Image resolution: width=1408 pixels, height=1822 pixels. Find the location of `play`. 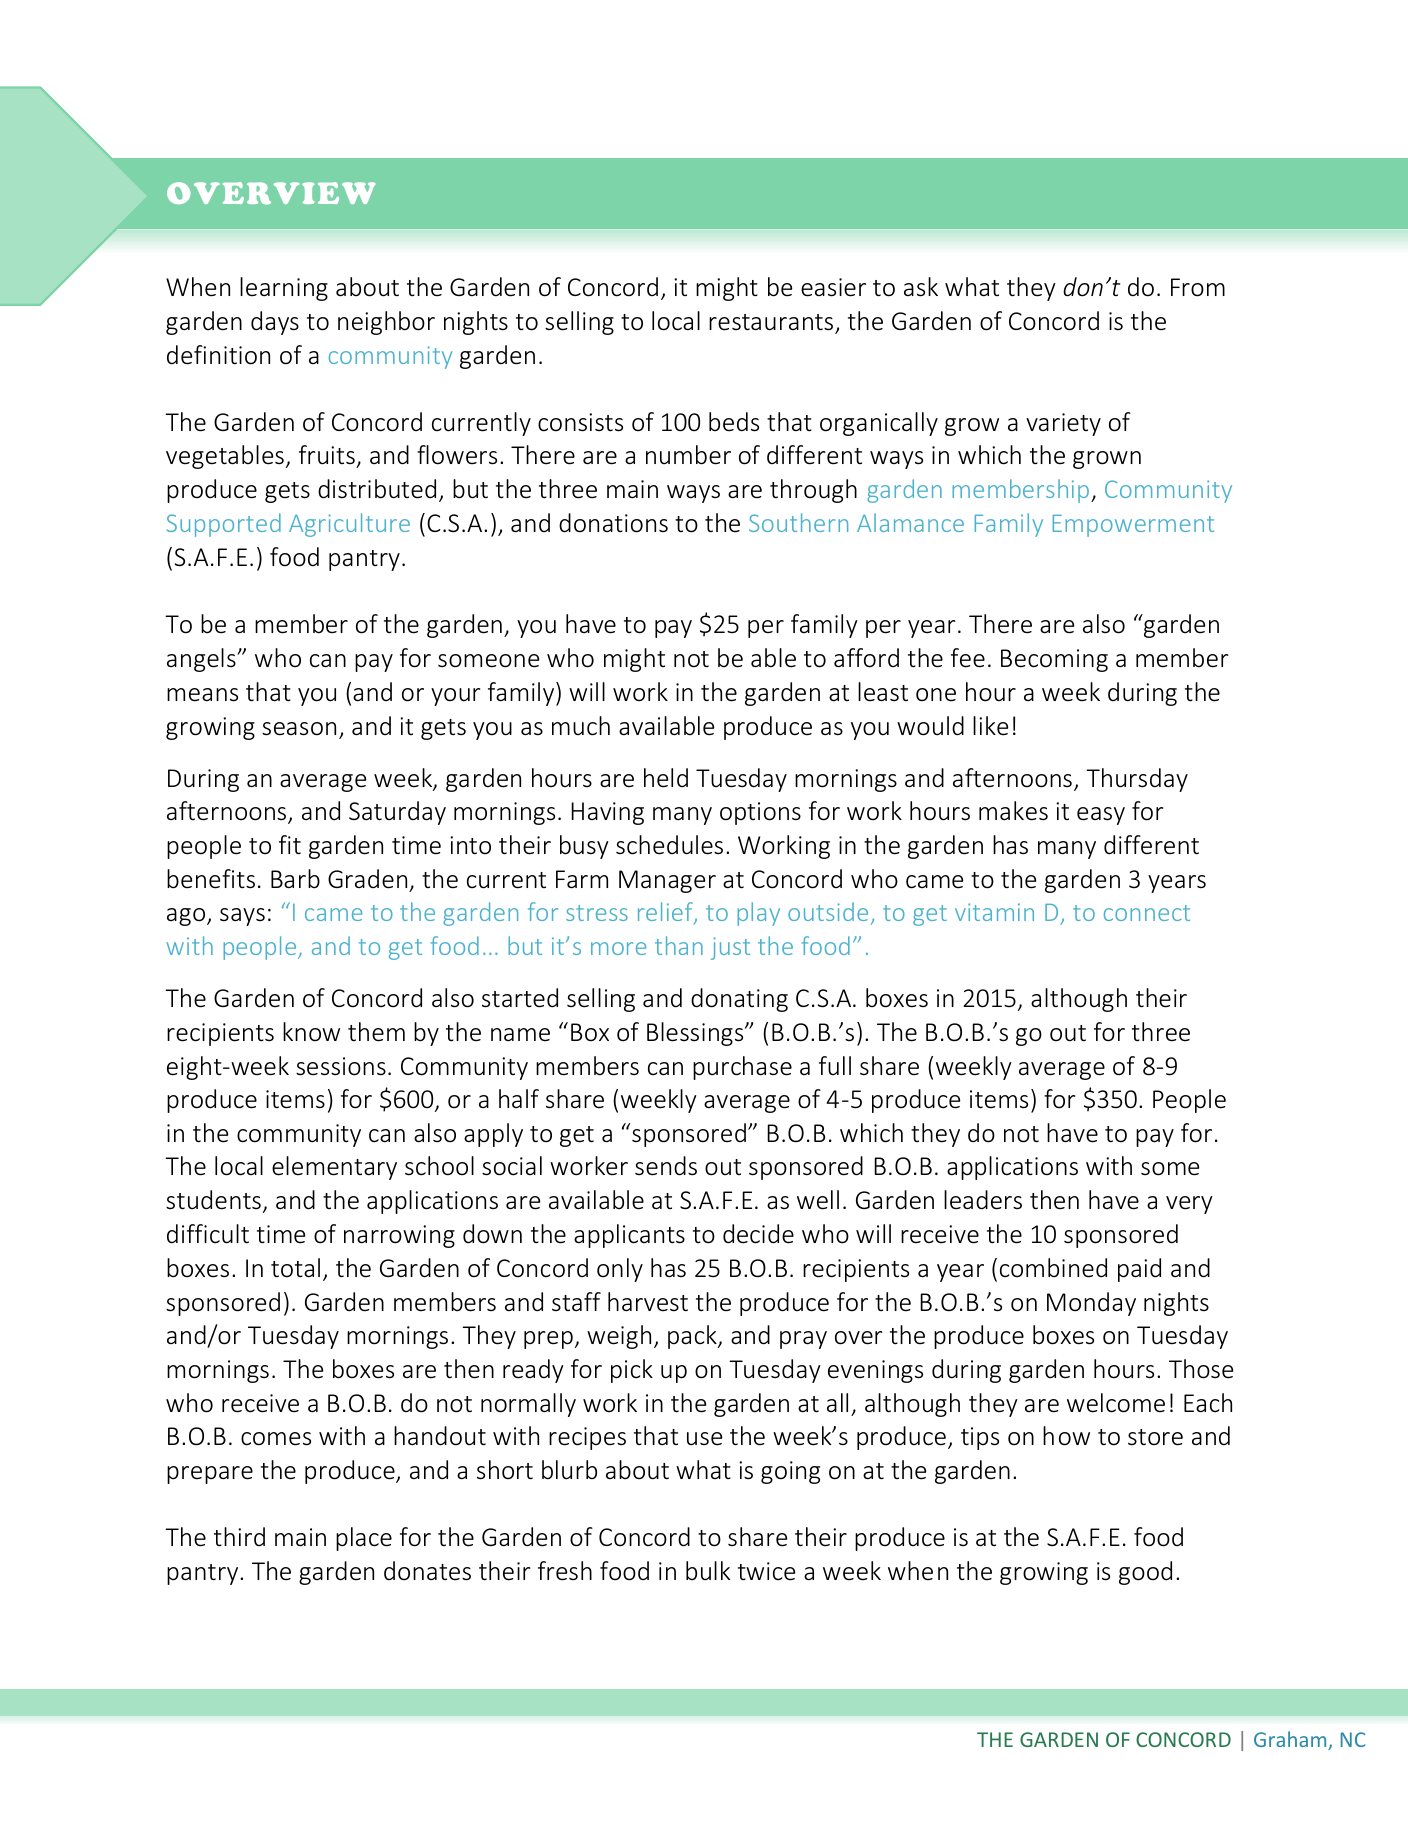

play is located at coordinates (758, 914).
